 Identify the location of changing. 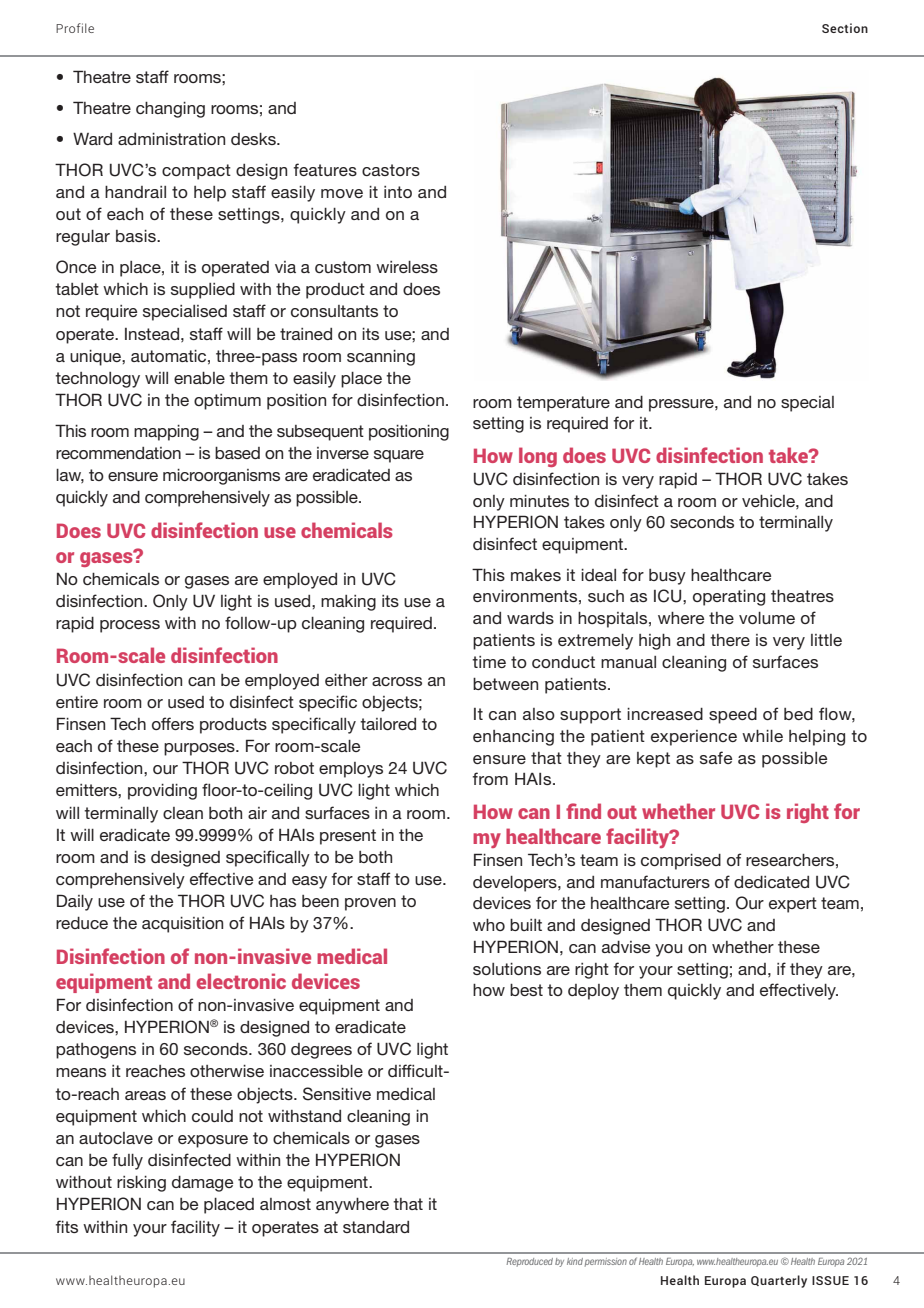
(170, 110).
